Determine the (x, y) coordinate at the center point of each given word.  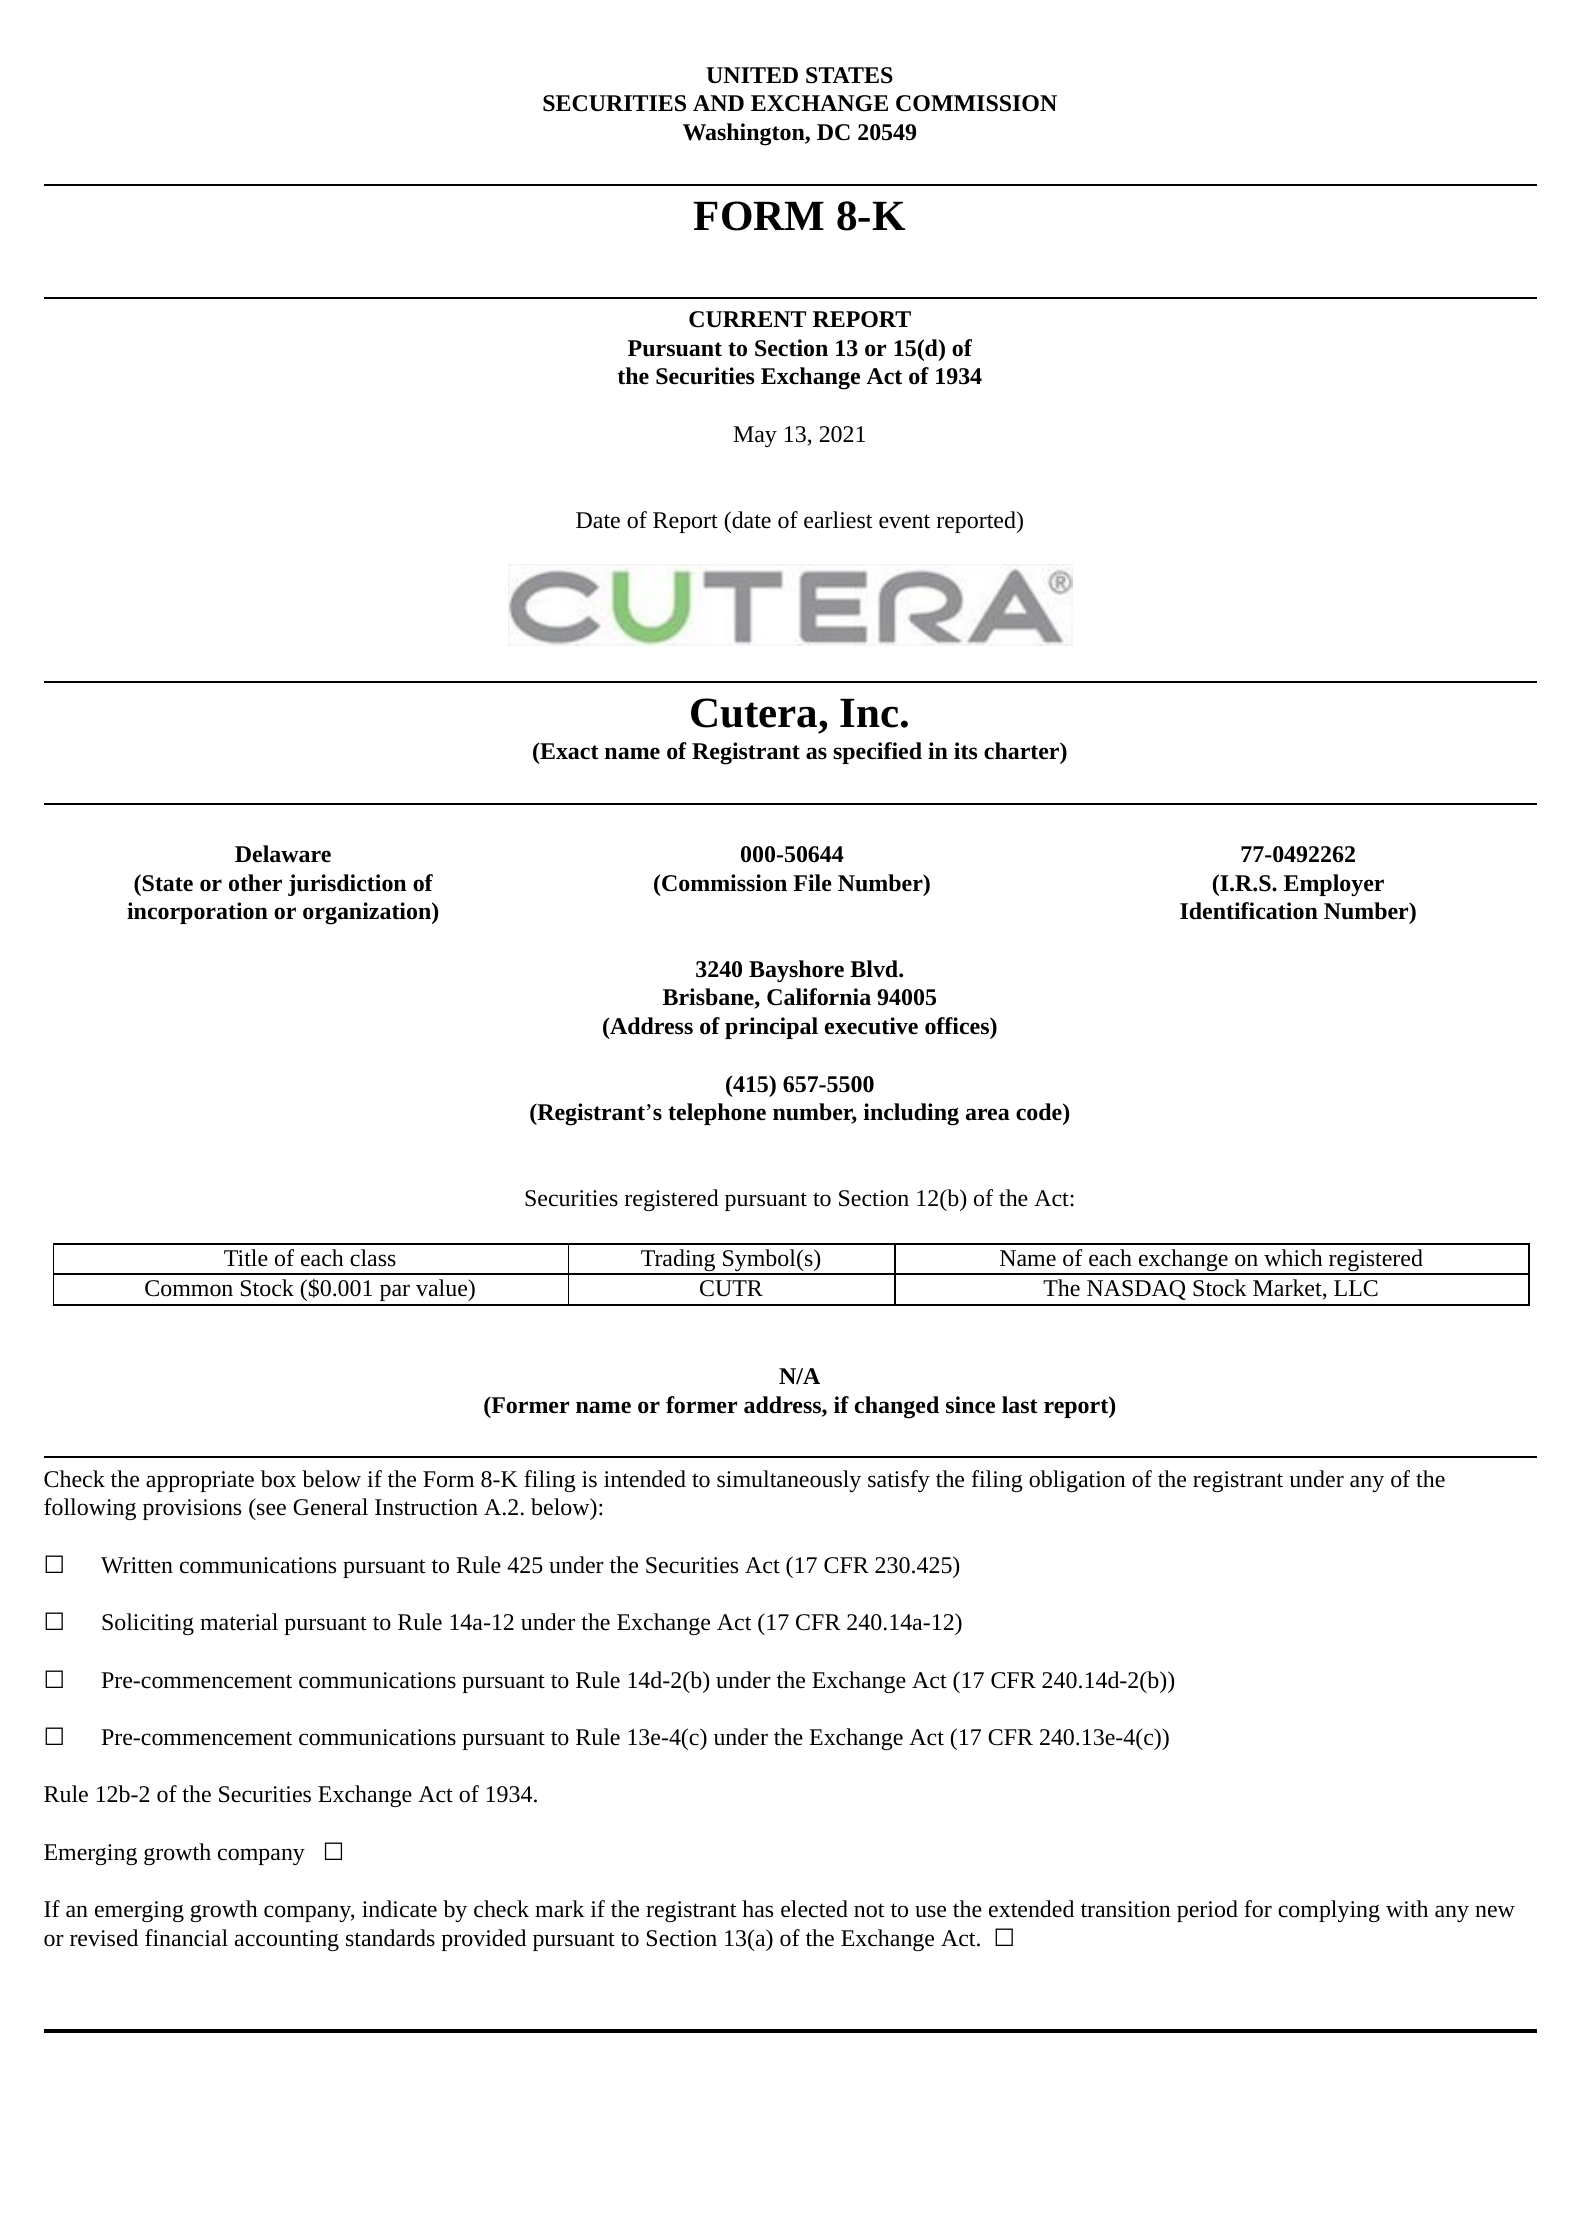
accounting (287, 1940)
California (819, 997)
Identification (1249, 911)
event (904, 521)
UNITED (752, 75)
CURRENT (747, 319)
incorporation (197, 913)
